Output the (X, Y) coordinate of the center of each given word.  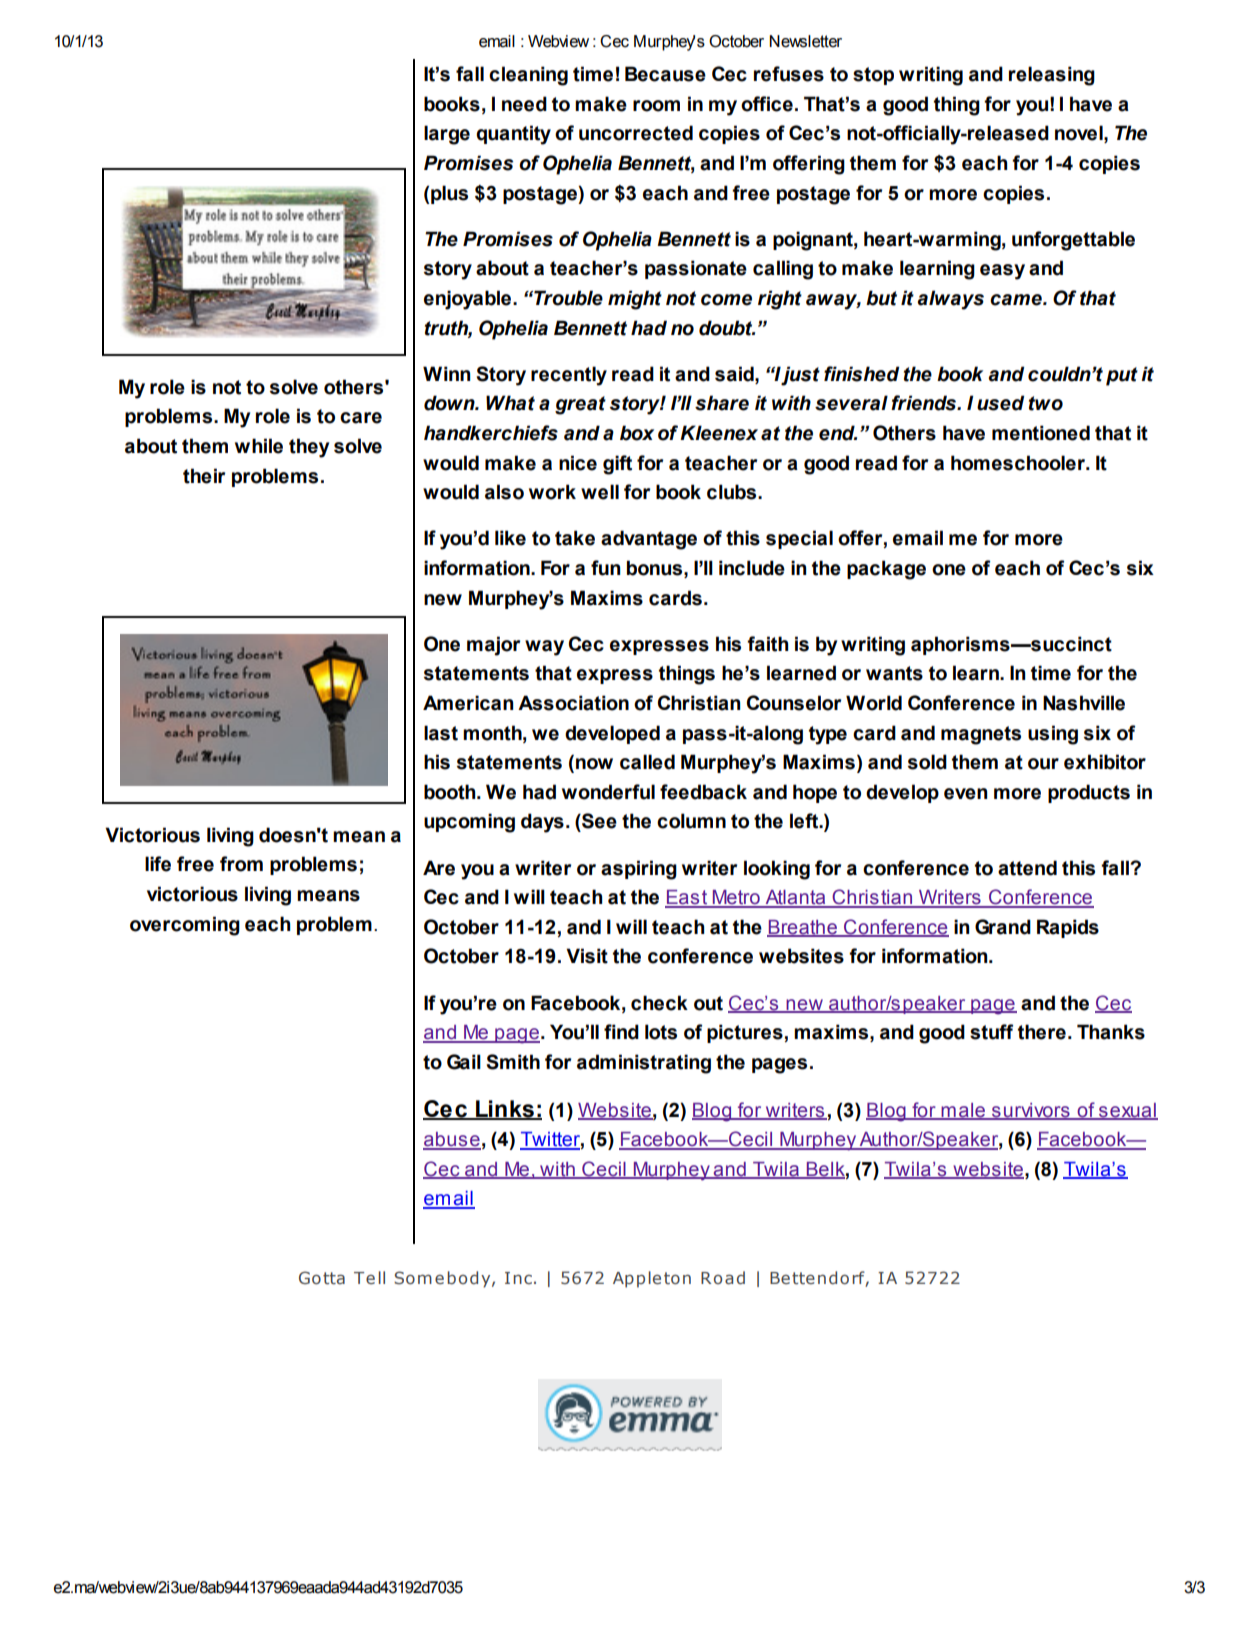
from (241, 864)
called (647, 762)
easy (1002, 272)
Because (665, 74)
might (635, 300)
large (447, 135)
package (886, 570)
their (204, 476)
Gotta (322, 1277)
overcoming (185, 926)
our (1043, 764)
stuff (991, 1032)
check (659, 1003)
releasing (1052, 76)
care (361, 418)
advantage (649, 540)
